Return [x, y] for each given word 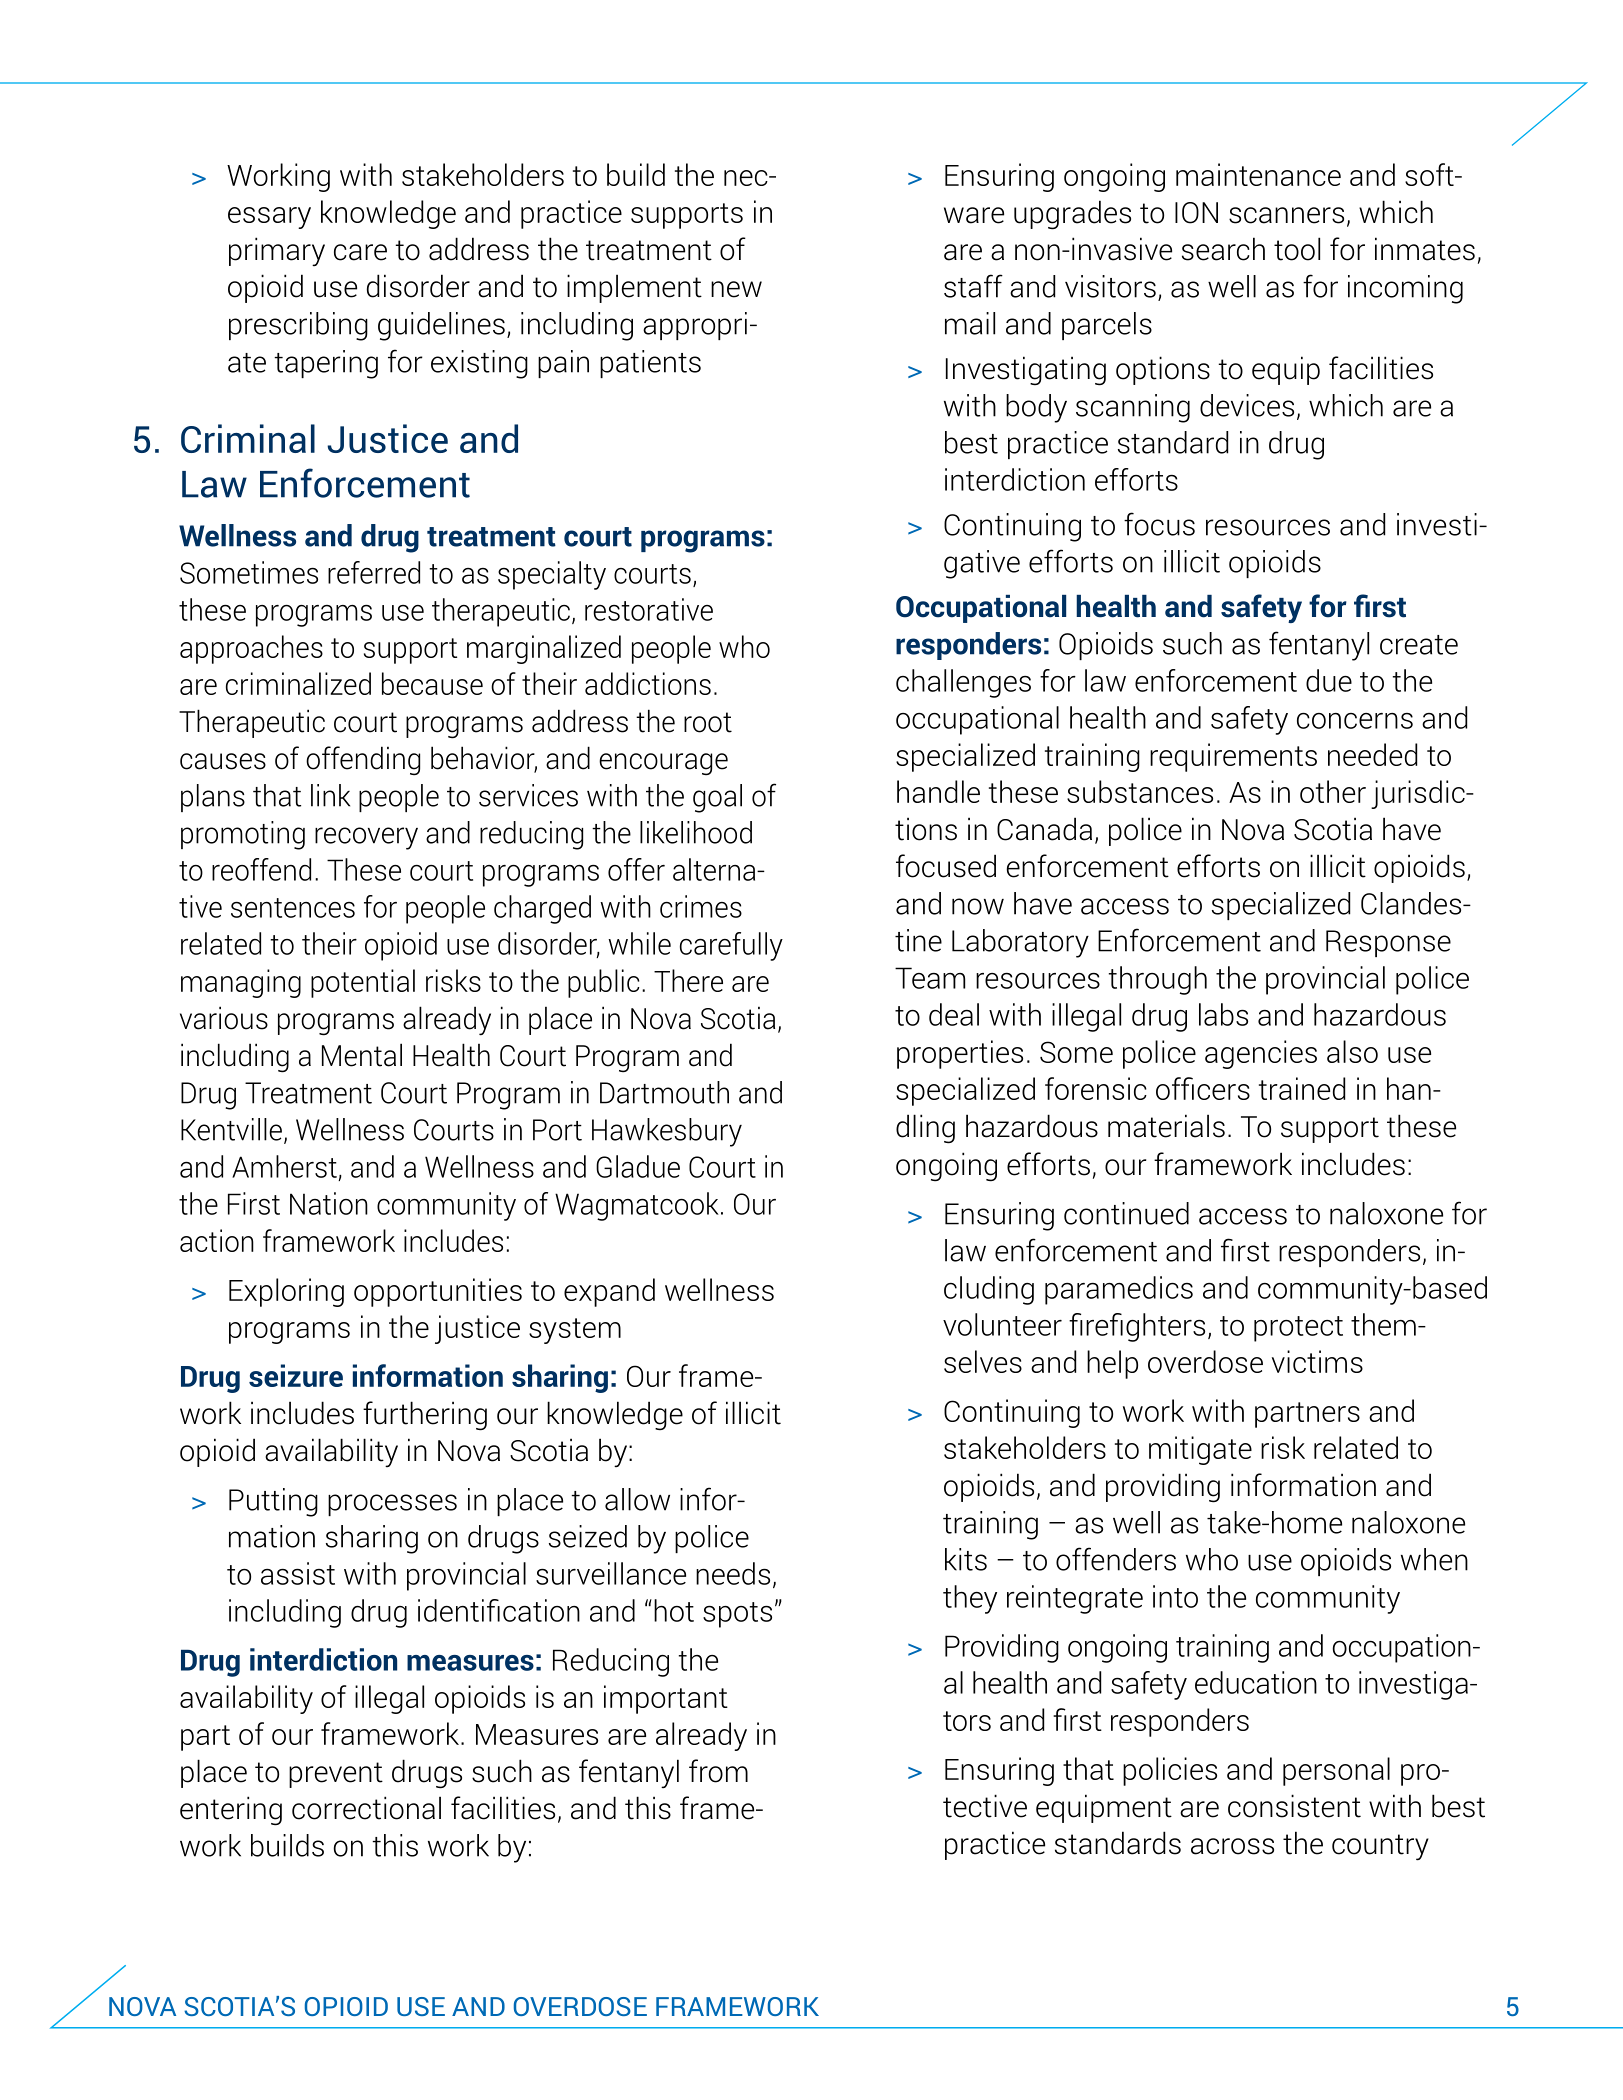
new [736, 289]
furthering [425, 1416]
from [718, 1771]
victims [1317, 1361]
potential [363, 983]
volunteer [1002, 1324]
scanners [1286, 215]
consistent [1294, 1806]
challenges [963, 683]
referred [374, 572]
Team [930, 978]
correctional [366, 1808]
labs [1223, 1014]
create [1419, 645]
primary [277, 251]
